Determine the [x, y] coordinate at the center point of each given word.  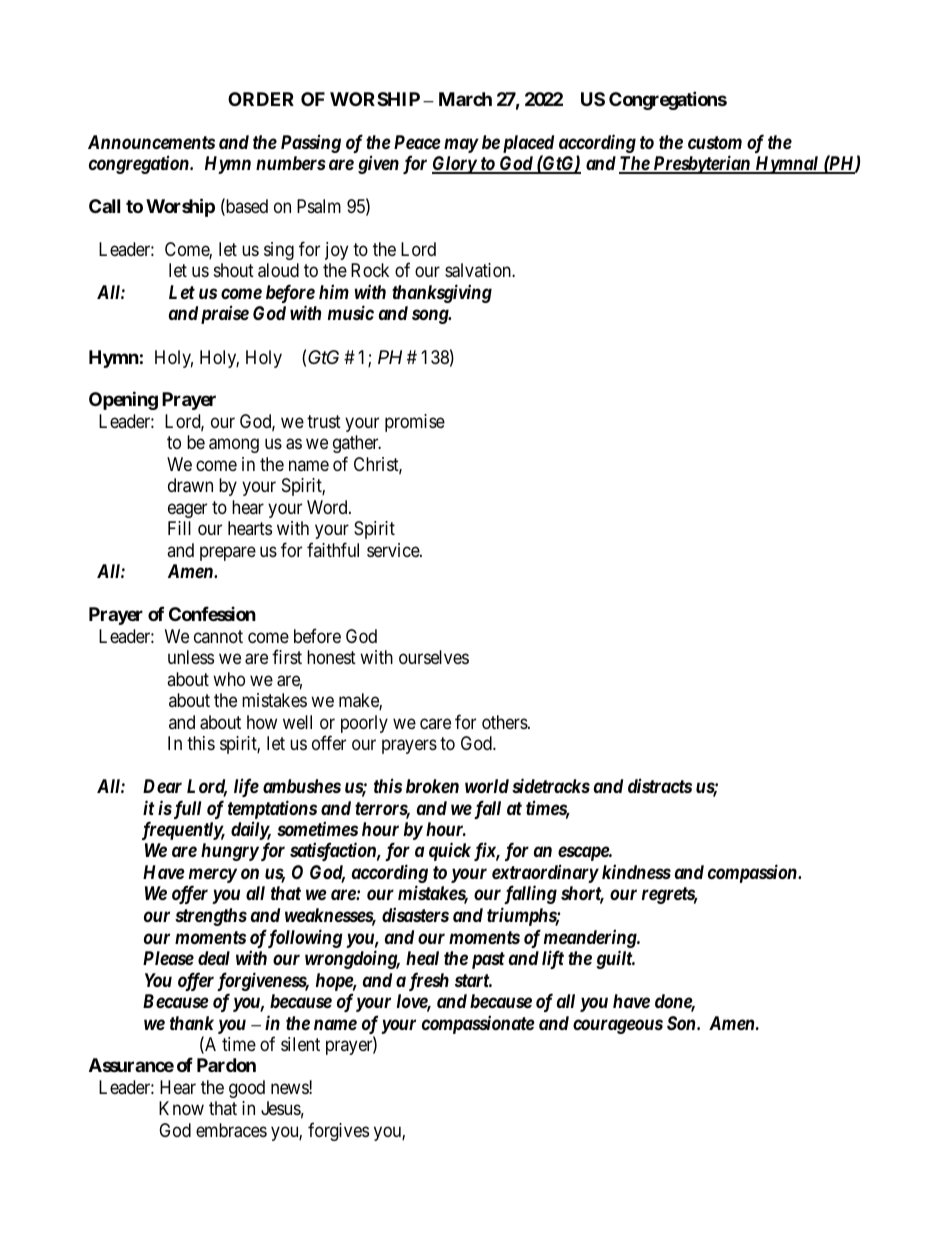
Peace [417, 142]
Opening [123, 400]
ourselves [434, 657]
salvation [479, 270]
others [505, 722]
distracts [660, 785]
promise [415, 423]
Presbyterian [701, 164]
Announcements [151, 142]
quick [450, 851]
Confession [212, 613]
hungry [230, 852]
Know [181, 1108]
